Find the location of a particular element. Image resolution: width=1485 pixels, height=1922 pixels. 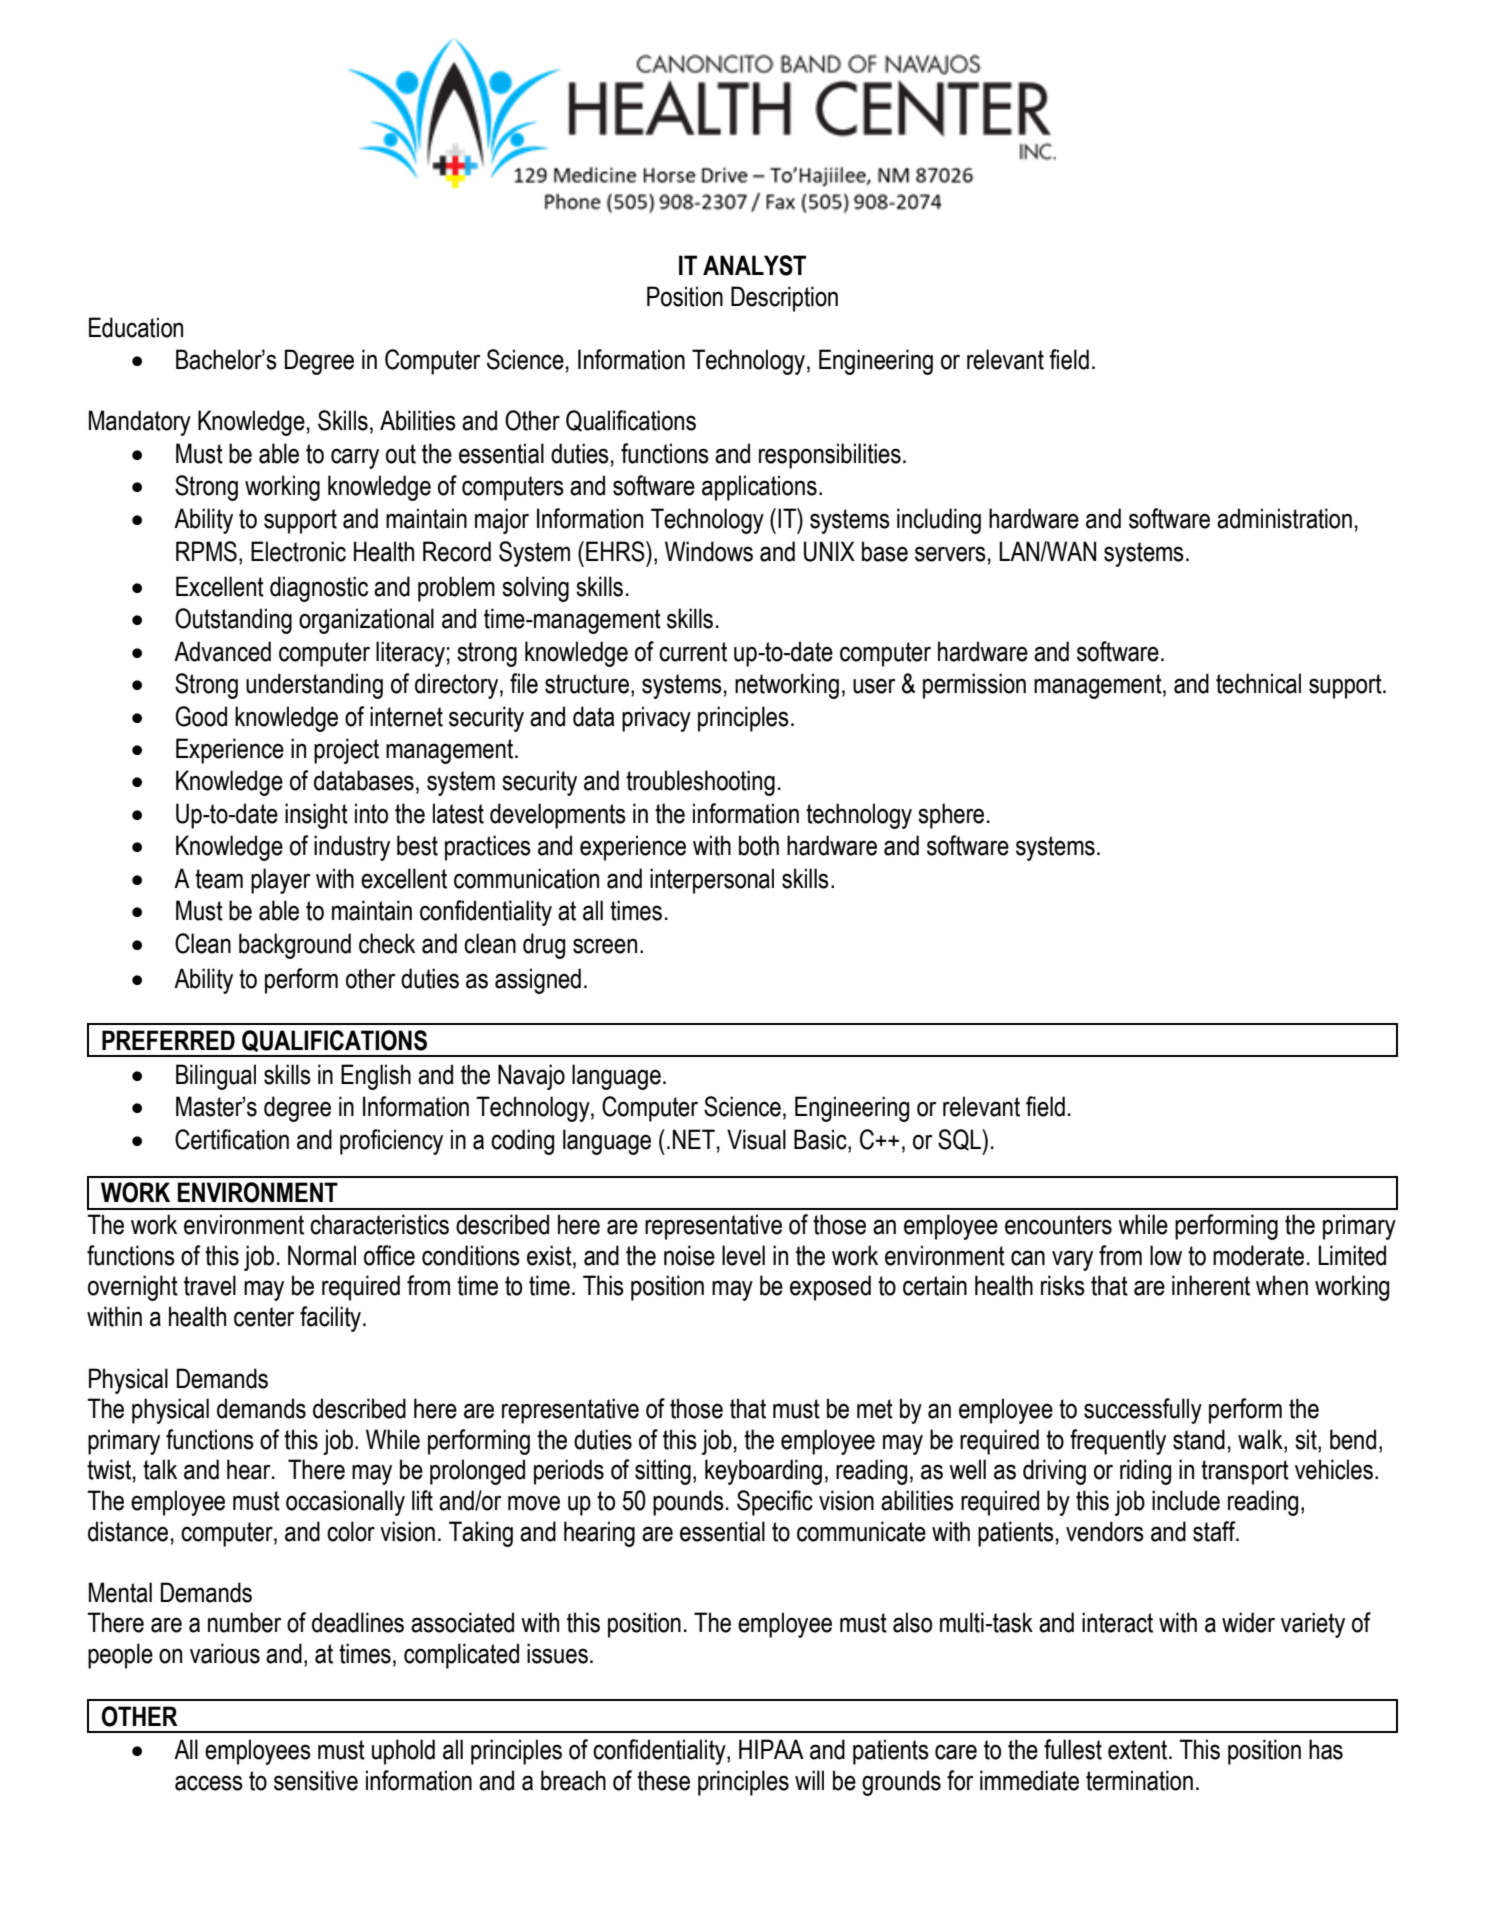

administration is located at coordinates (1284, 518).
